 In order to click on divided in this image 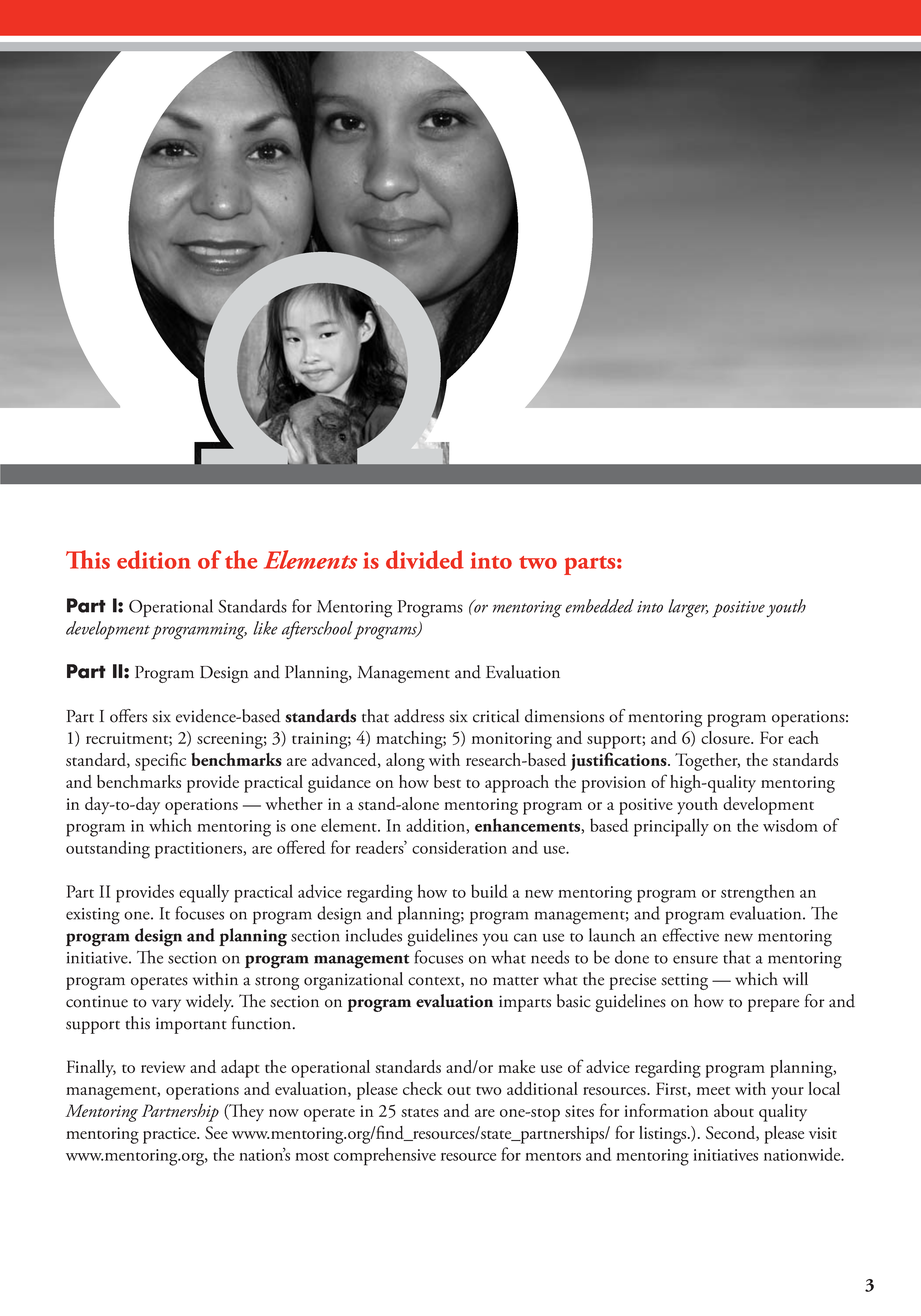, I will do `click(425, 559)`.
